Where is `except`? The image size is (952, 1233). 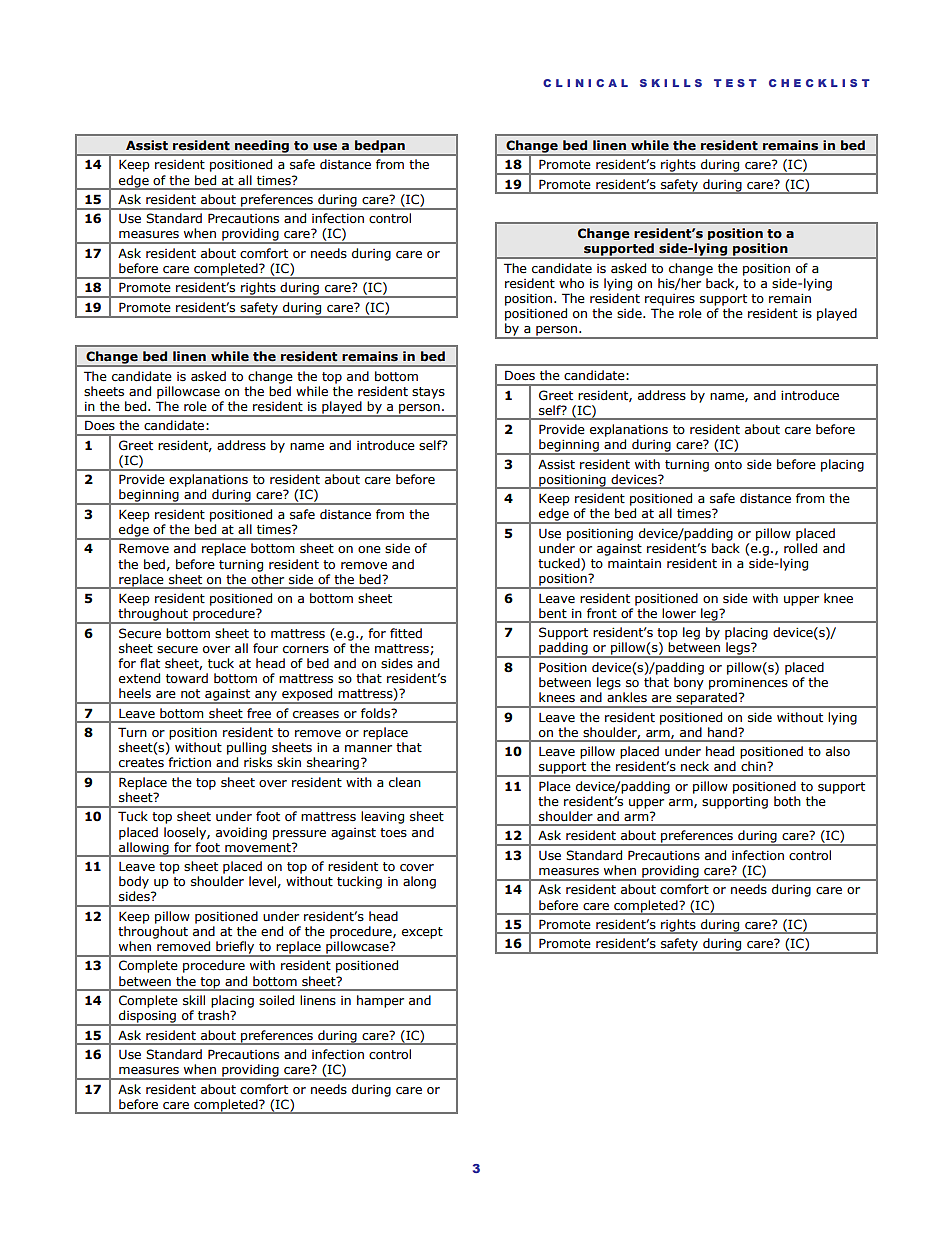 except is located at coordinates (422, 933).
